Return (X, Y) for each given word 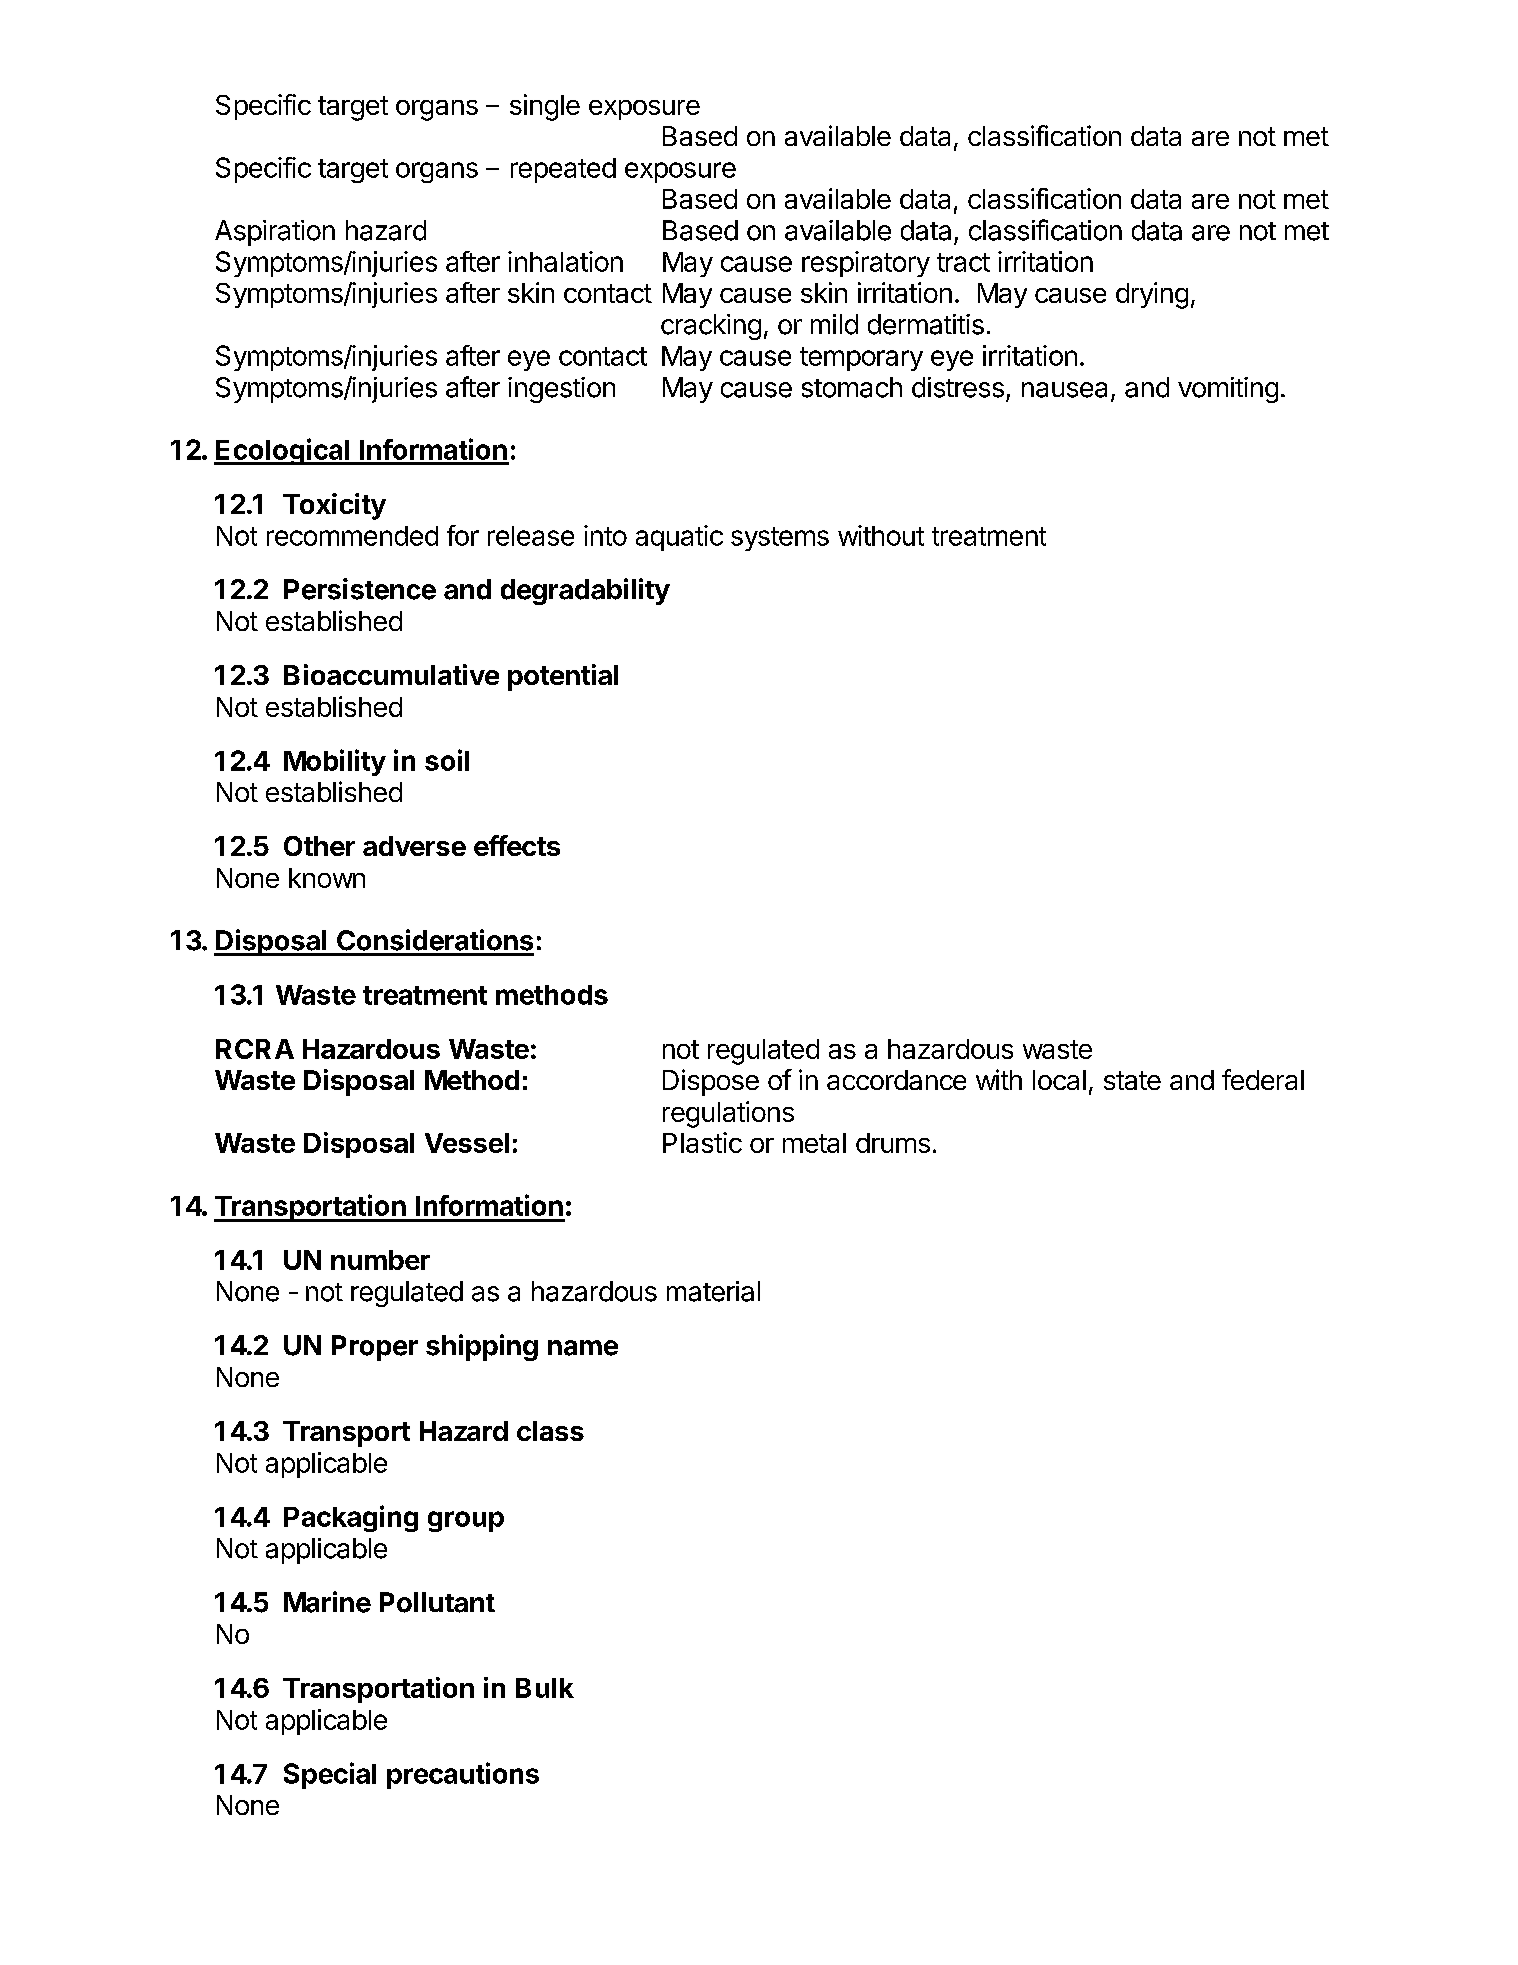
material (713, 1291)
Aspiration (275, 233)
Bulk (545, 1688)
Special (330, 1775)
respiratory (866, 264)
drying (1152, 295)
